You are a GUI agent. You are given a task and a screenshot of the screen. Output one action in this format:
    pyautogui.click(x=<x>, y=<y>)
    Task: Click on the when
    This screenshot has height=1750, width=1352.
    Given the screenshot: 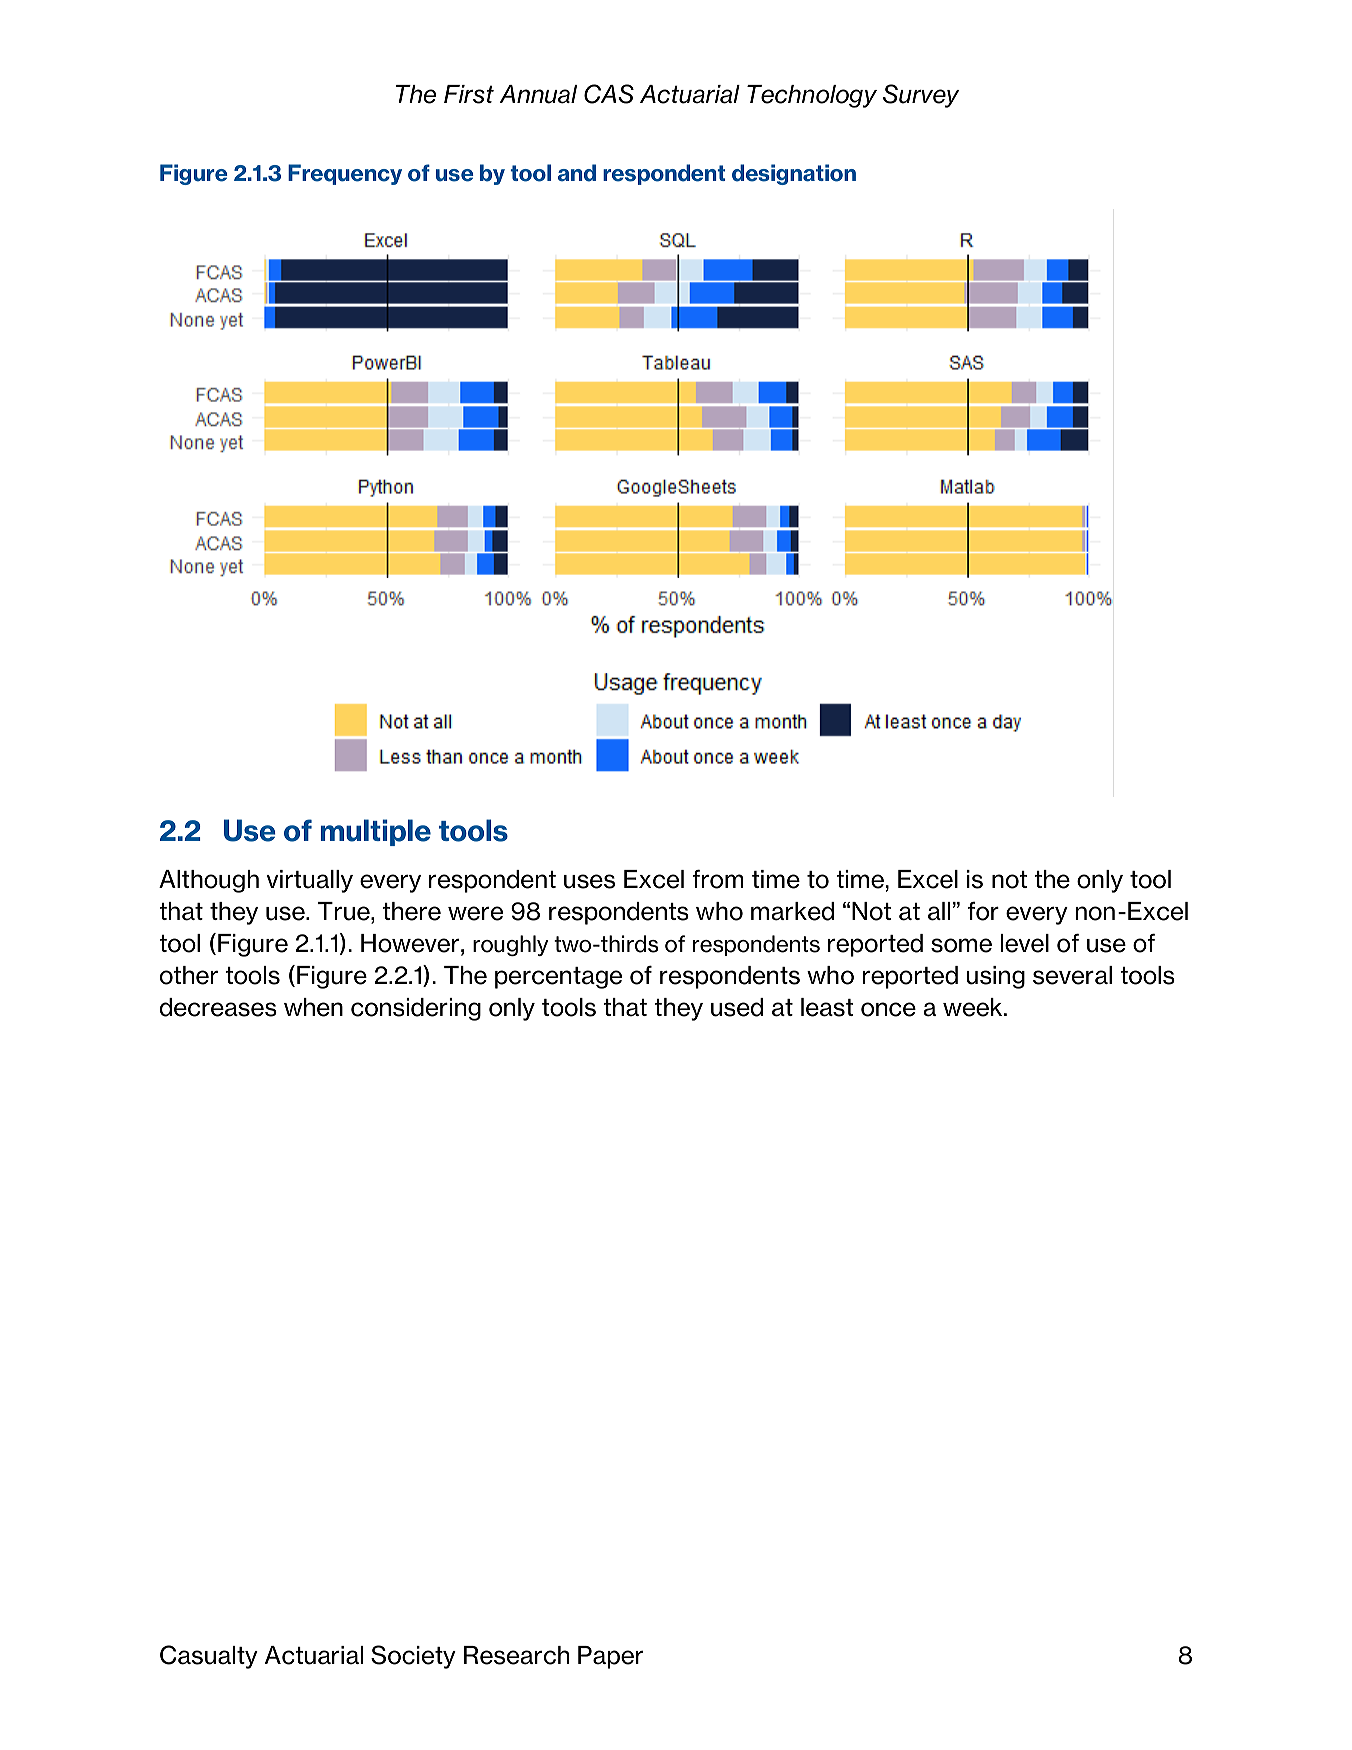 What is the action you would take?
    pyautogui.click(x=313, y=1007)
